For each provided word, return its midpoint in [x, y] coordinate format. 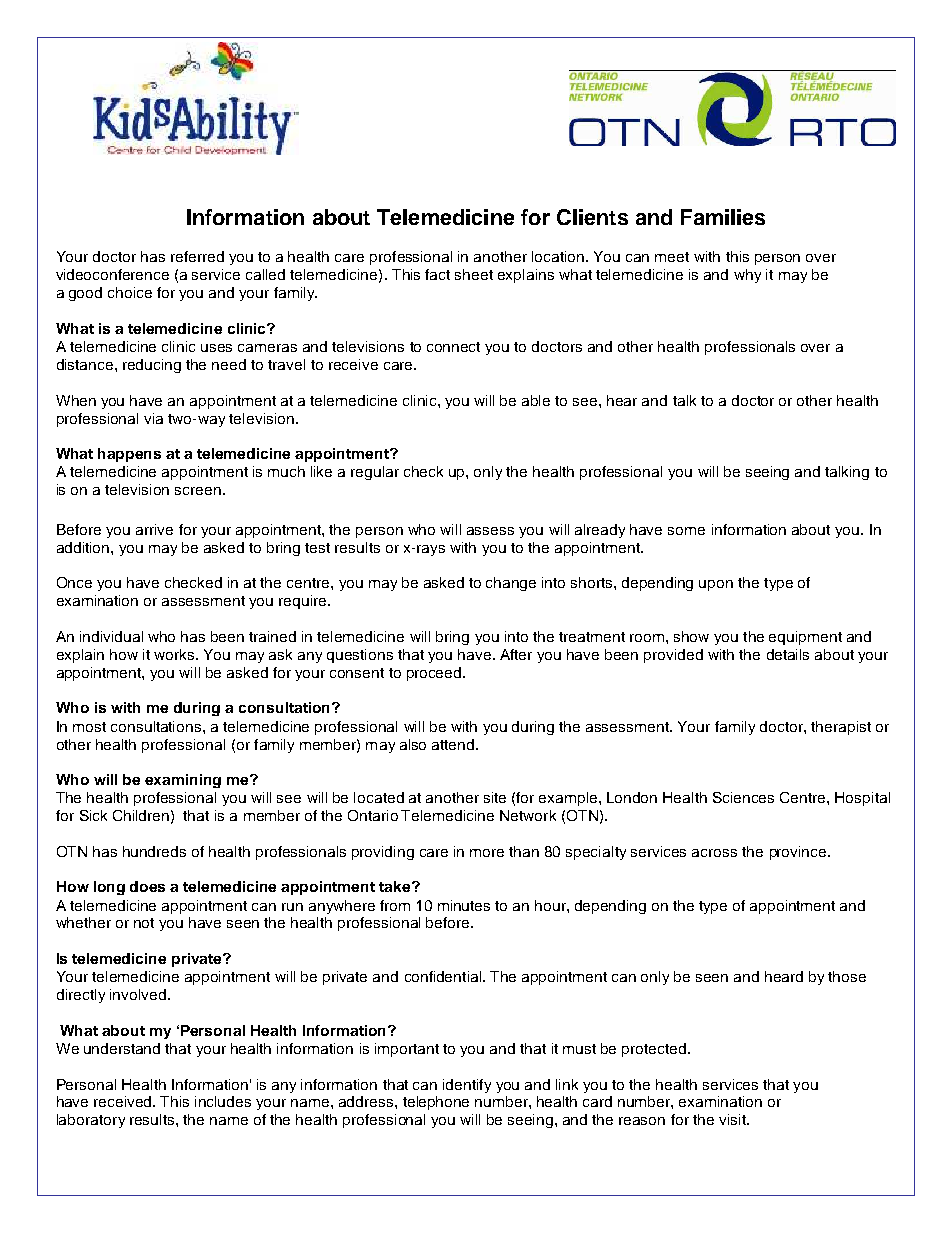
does [147, 886]
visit [733, 1119]
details [788, 654]
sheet [474, 274]
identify [467, 1086]
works [175, 654]
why [747, 276]
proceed [435, 674]
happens [129, 455]
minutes [464, 905]
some [686, 531]
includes [223, 1101]
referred [197, 256]
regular [375, 473]
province [799, 853]
